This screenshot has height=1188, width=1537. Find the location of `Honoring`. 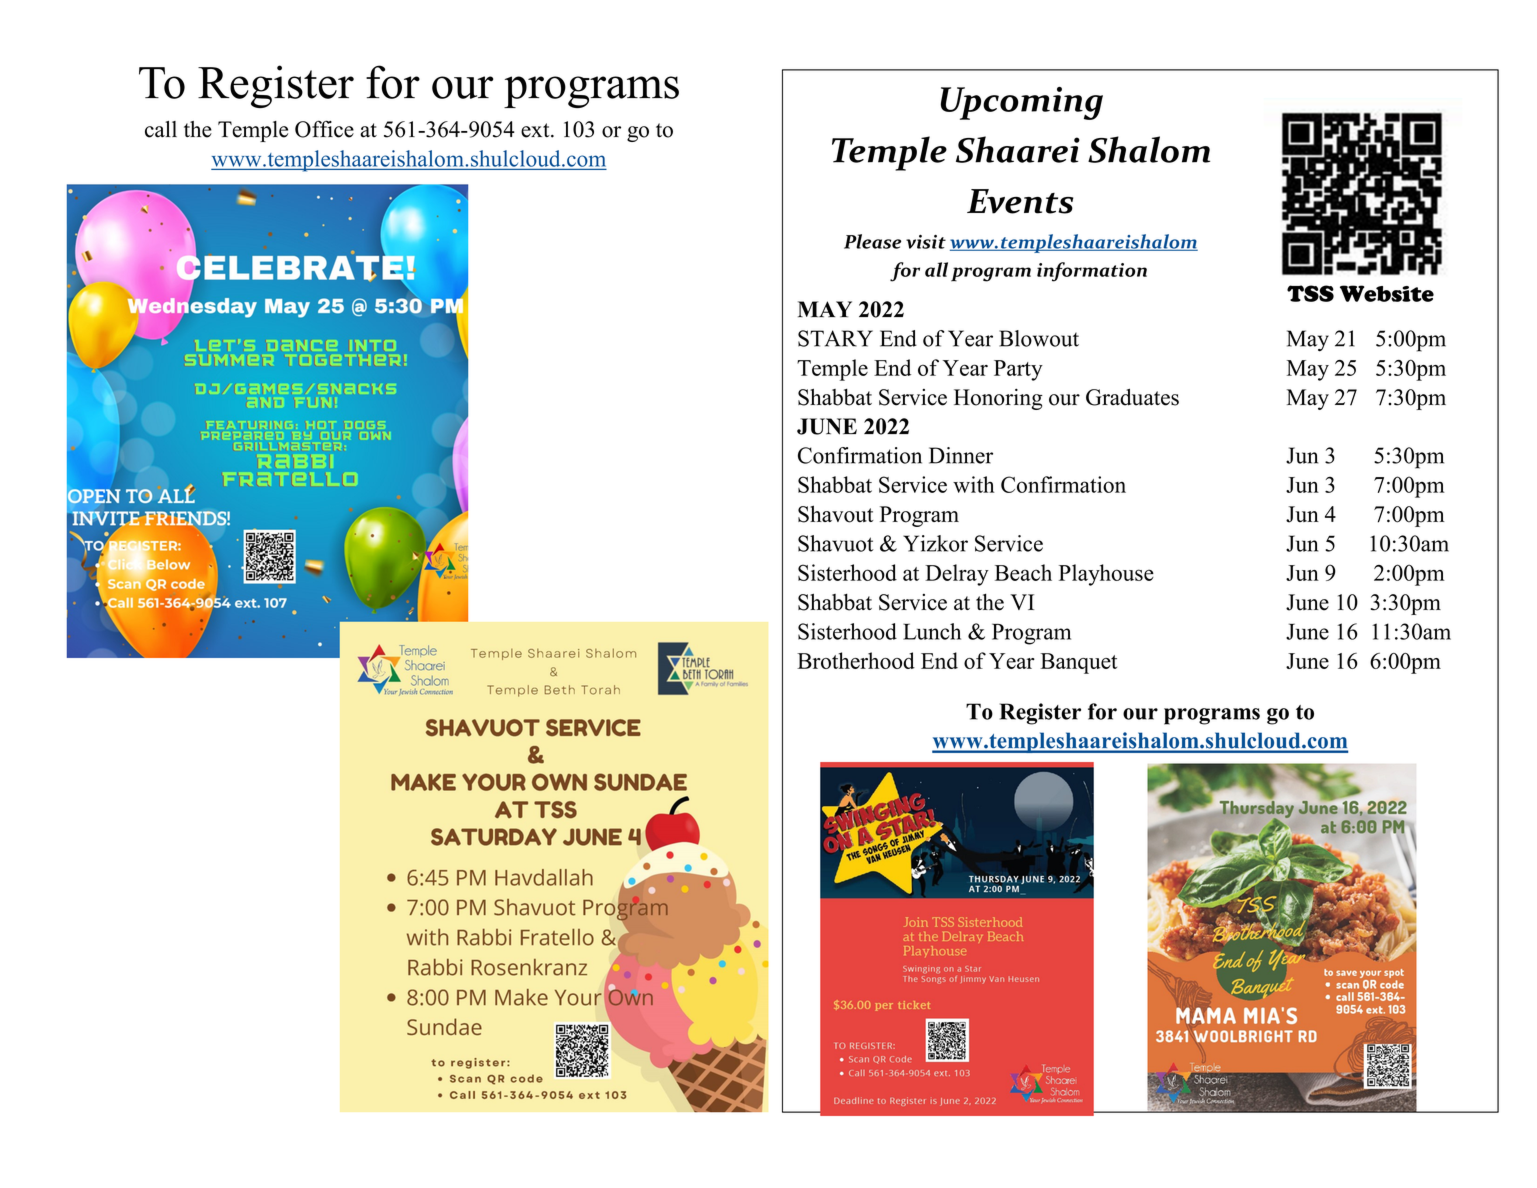

Honoring is located at coordinates (998, 399).
